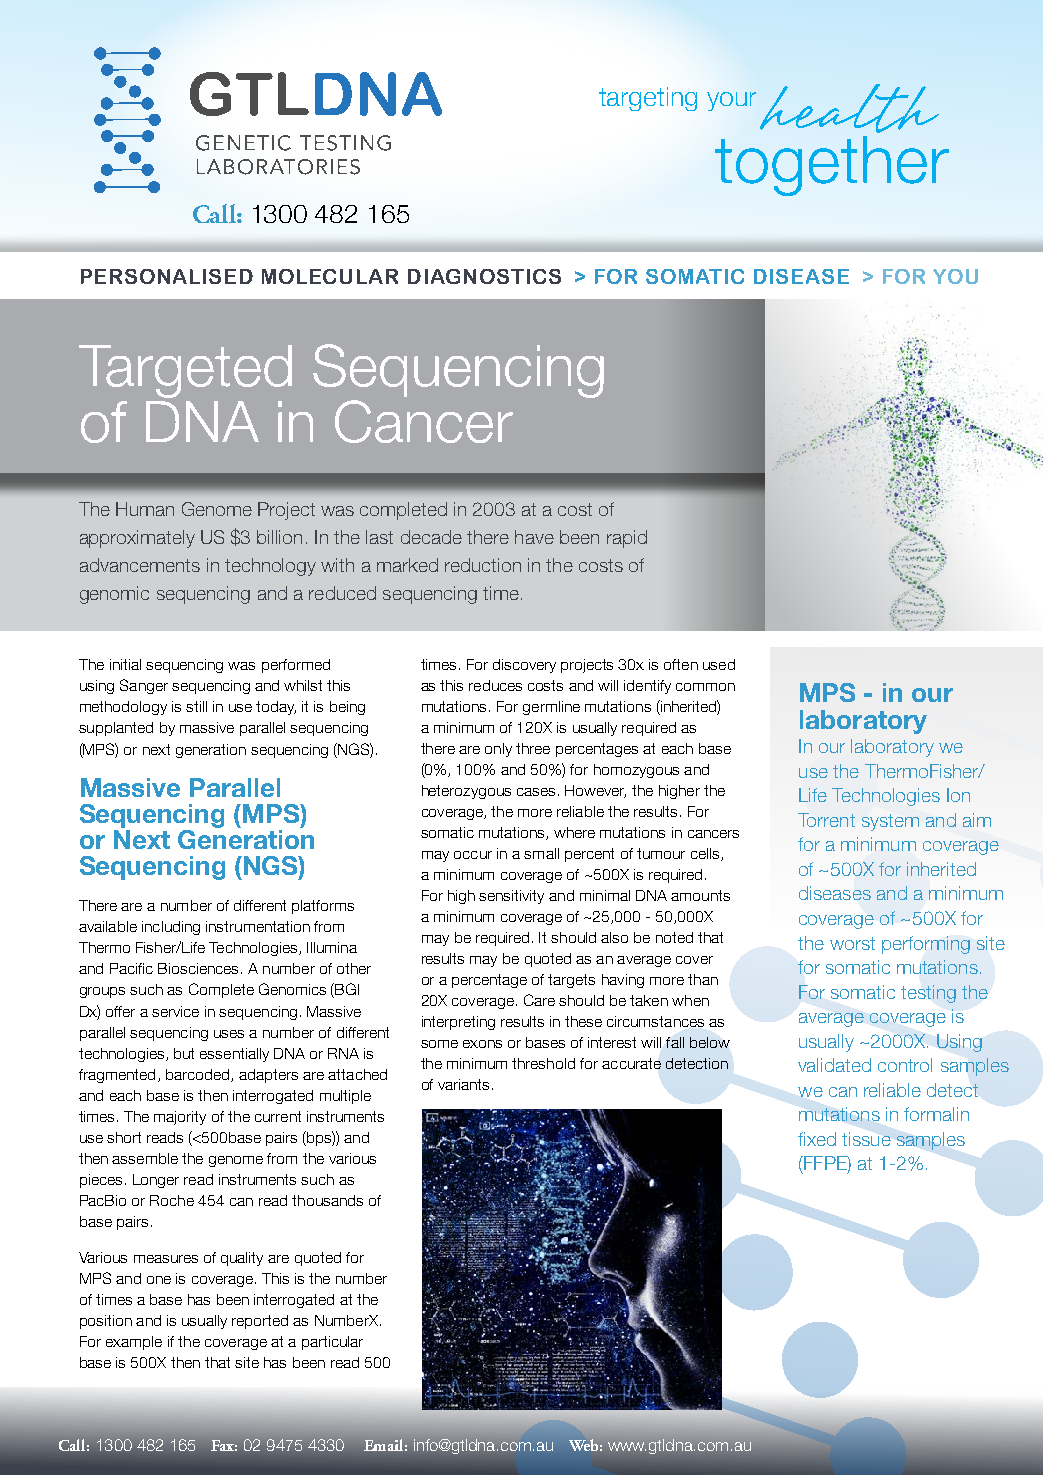 Image resolution: width=1043 pixels, height=1475 pixels. What do you see at coordinates (832, 166) in the screenshot?
I see `together` at bounding box center [832, 166].
